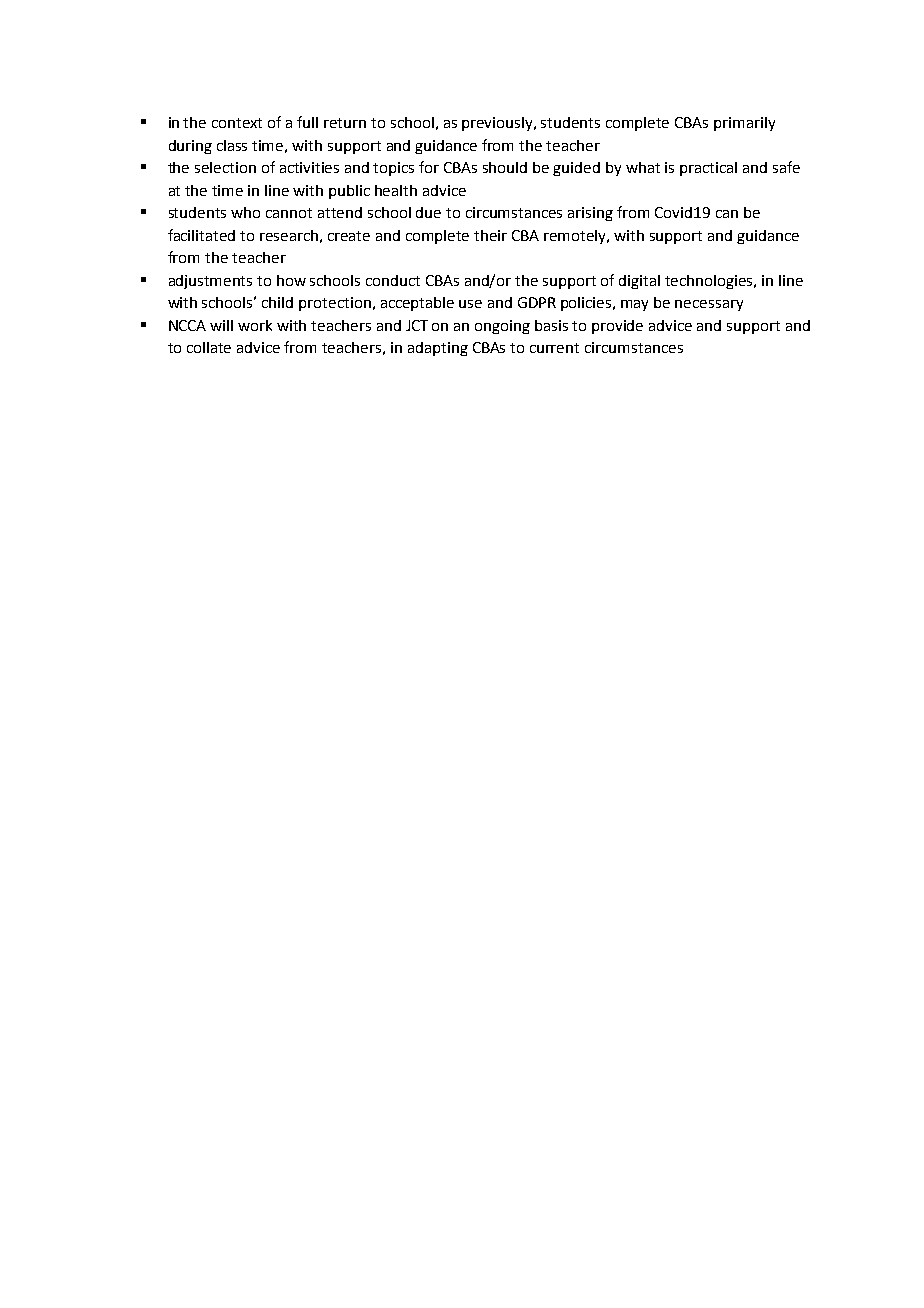 Image resolution: width=924 pixels, height=1308 pixels. What do you see at coordinates (744, 124) in the document?
I see `primarily` at bounding box center [744, 124].
